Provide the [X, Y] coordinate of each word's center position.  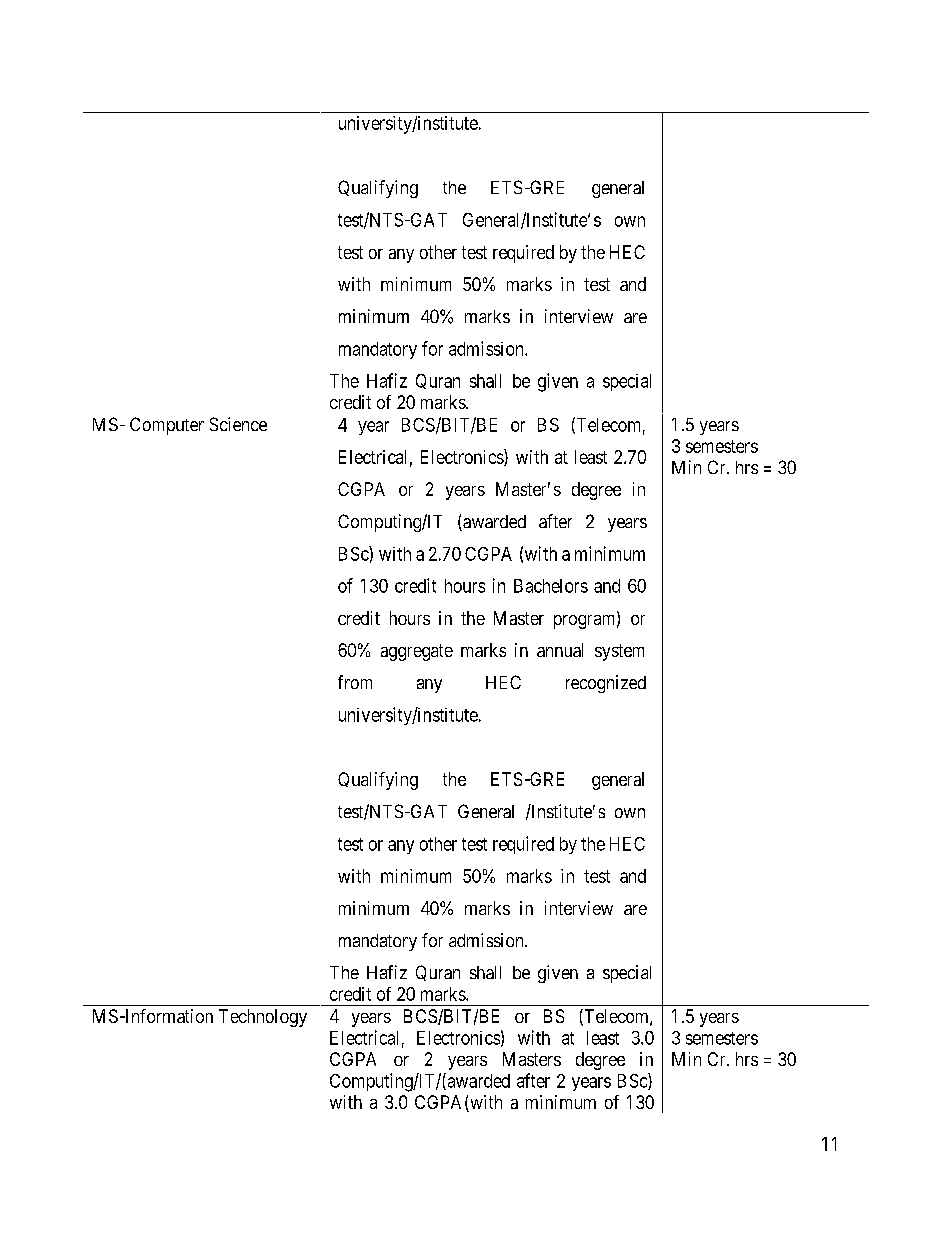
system [619, 652]
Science [238, 424]
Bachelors [551, 586]
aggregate [417, 652]
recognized [606, 684]
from [355, 682]
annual [560, 650]
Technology [263, 1018]
